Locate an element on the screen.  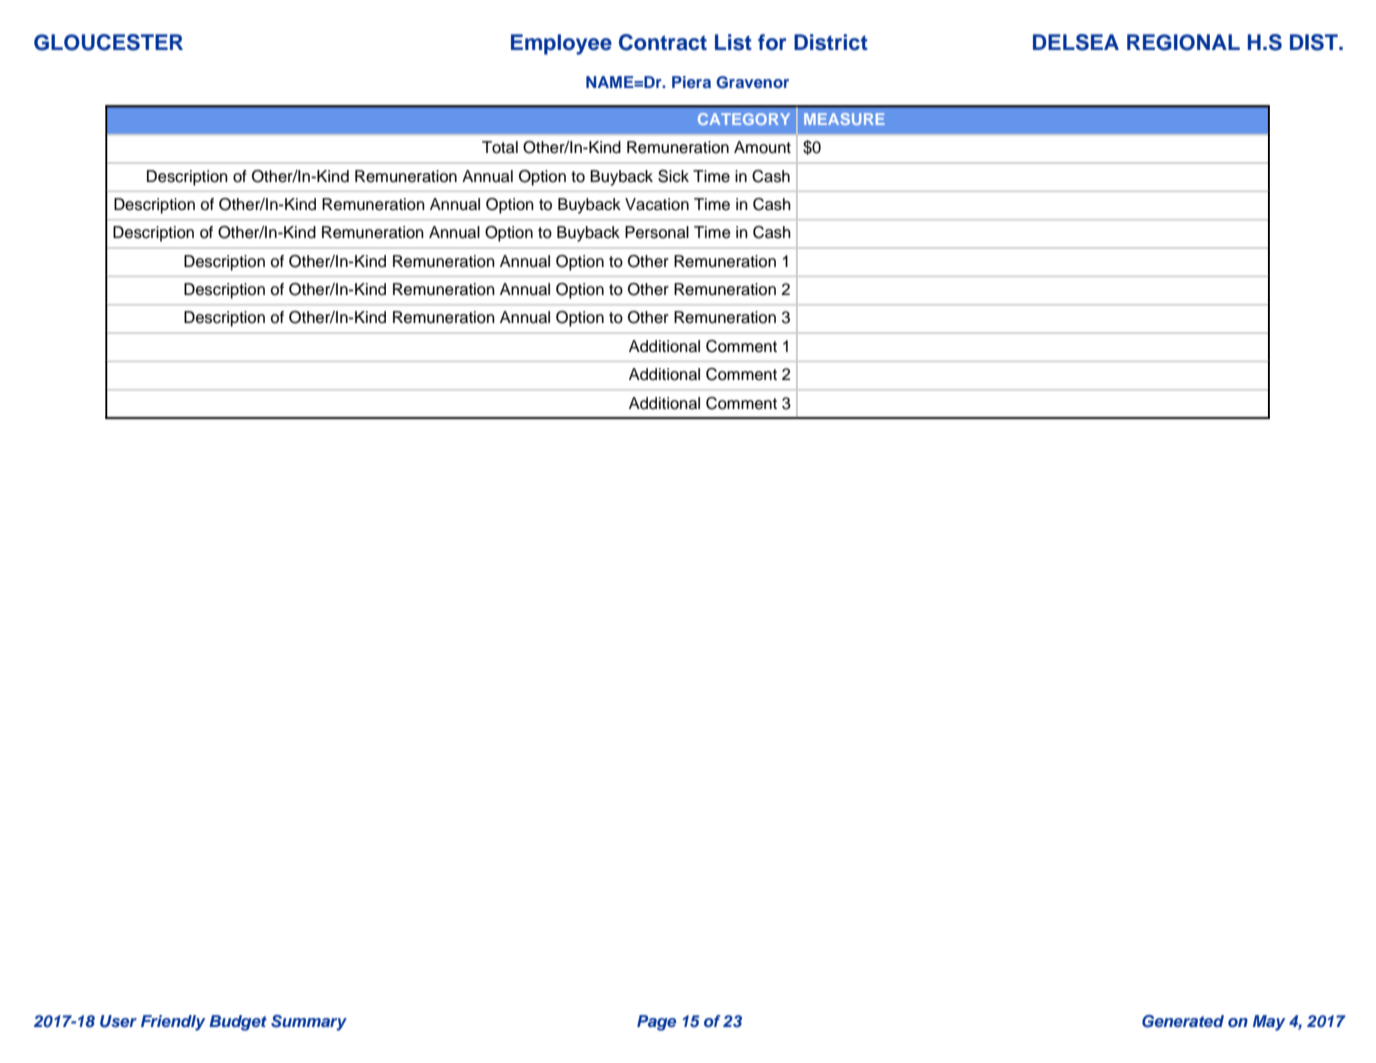
Contract is located at coordinates (663, 42).
